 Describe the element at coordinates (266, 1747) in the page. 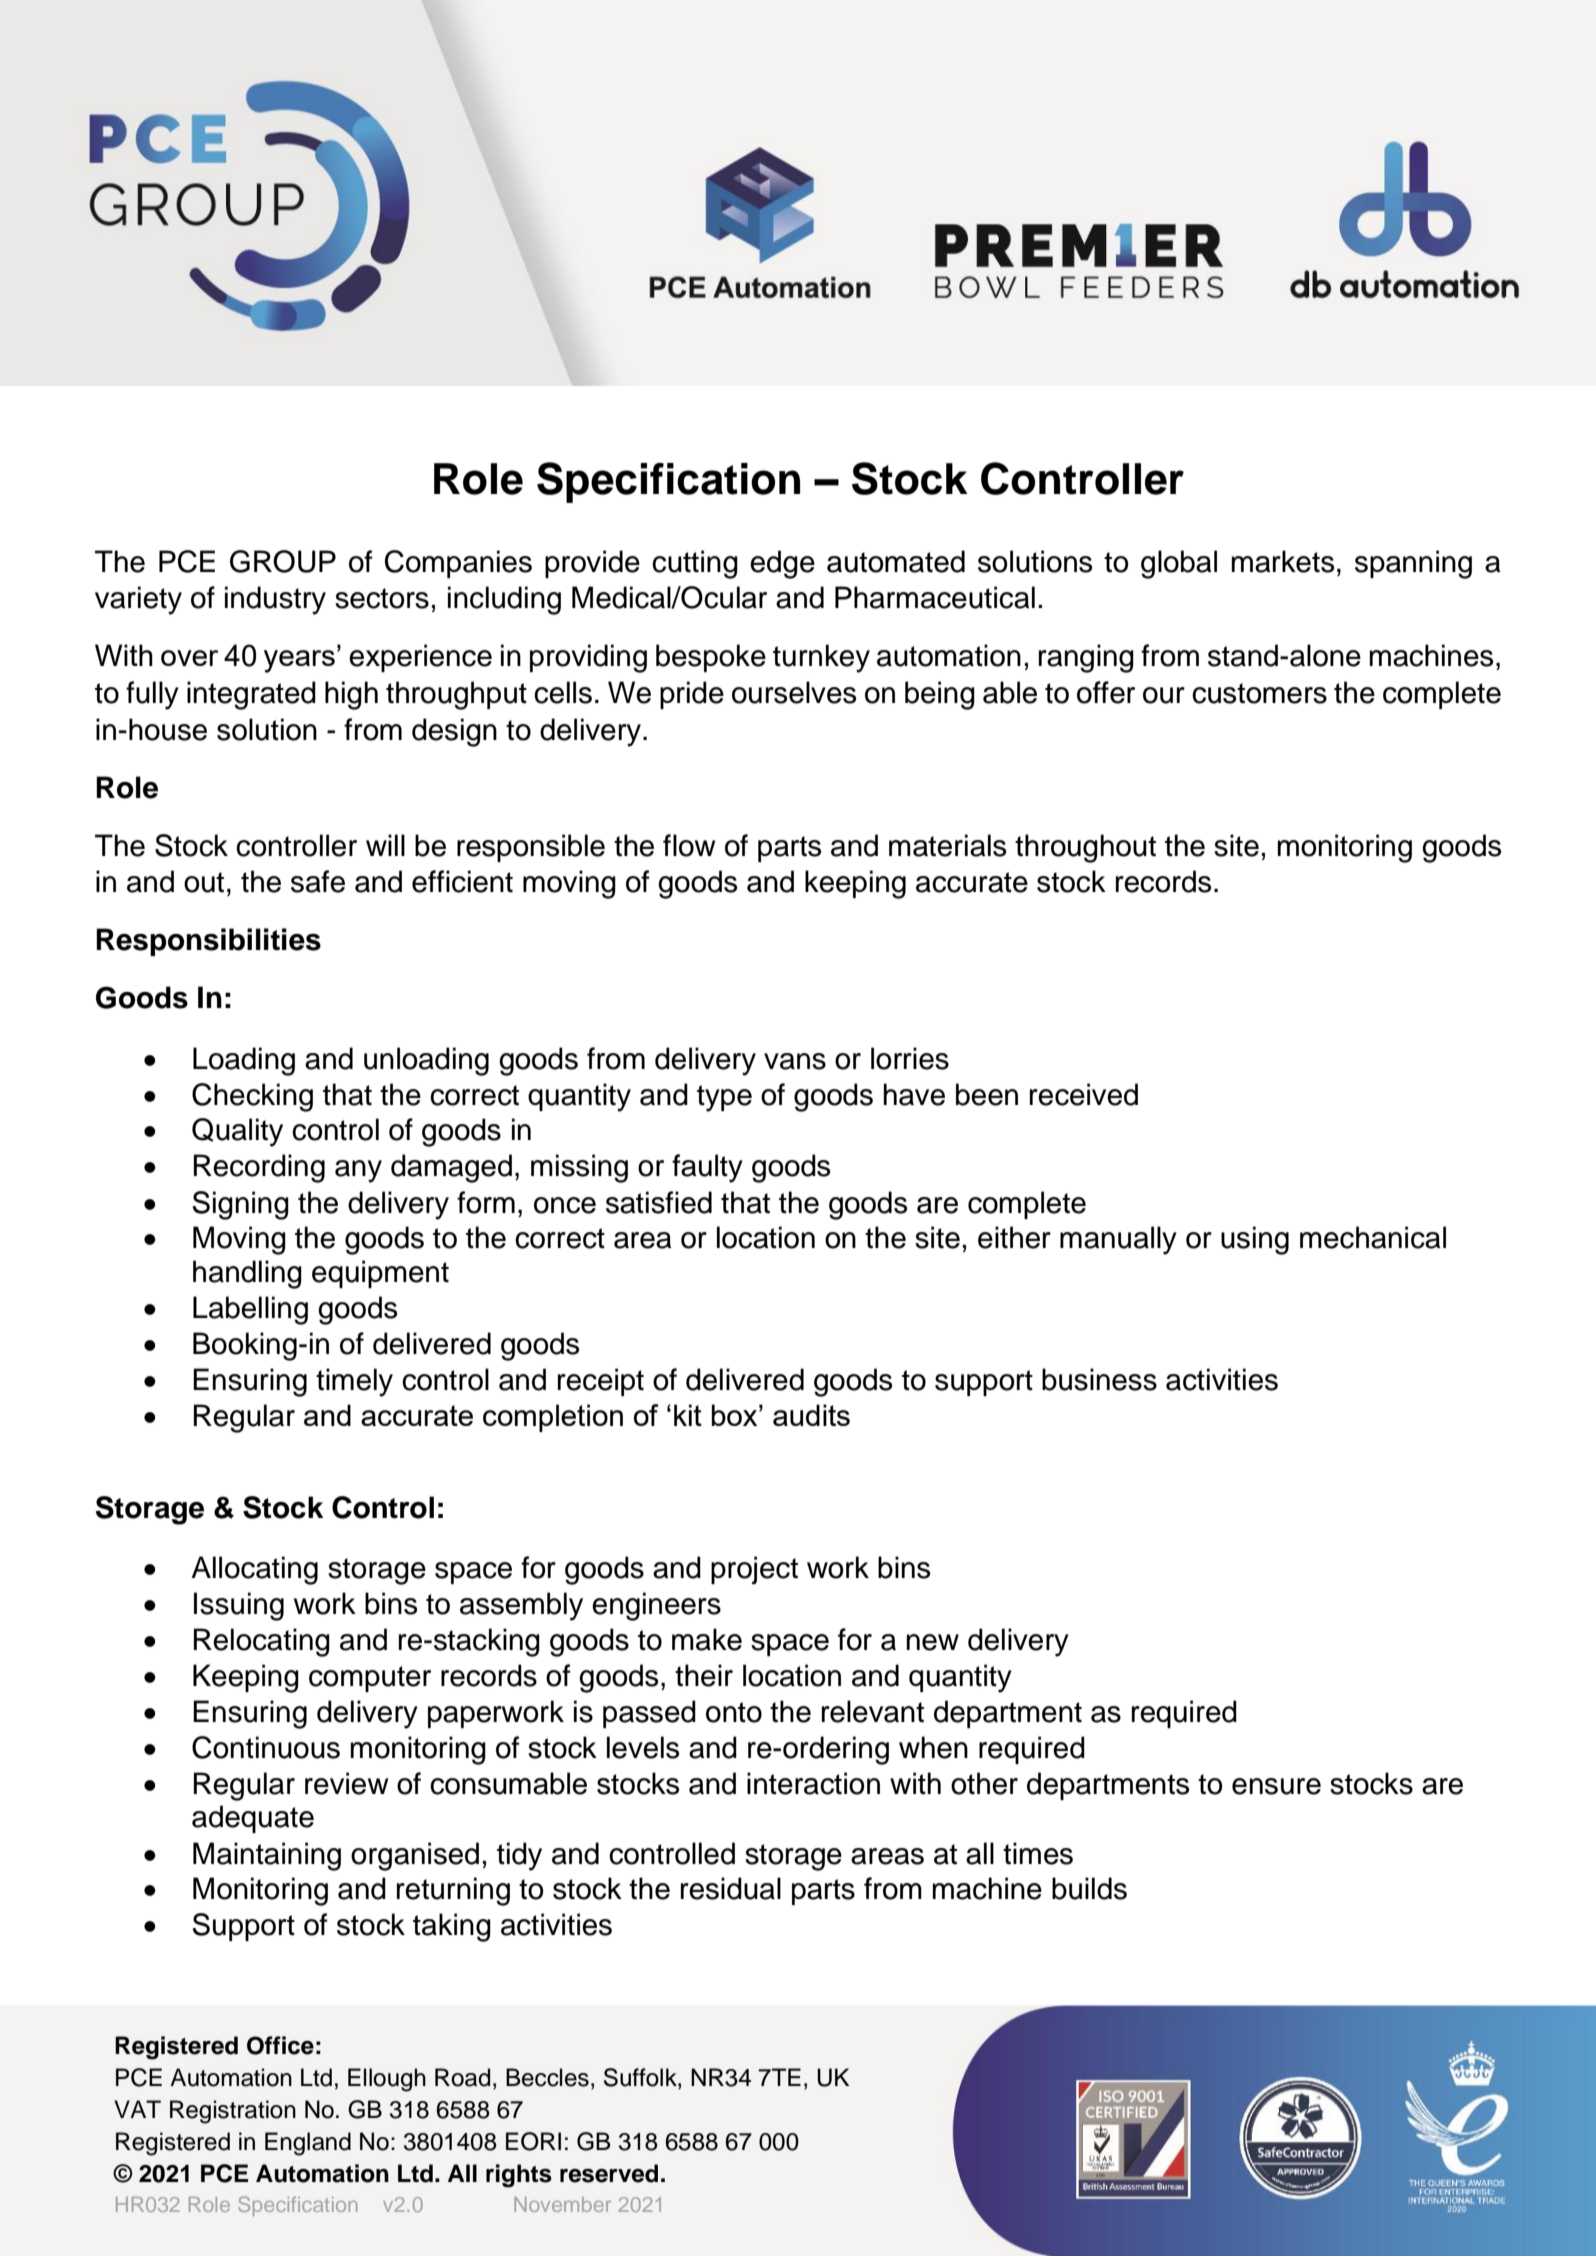

I see `Continuous` at that location.
